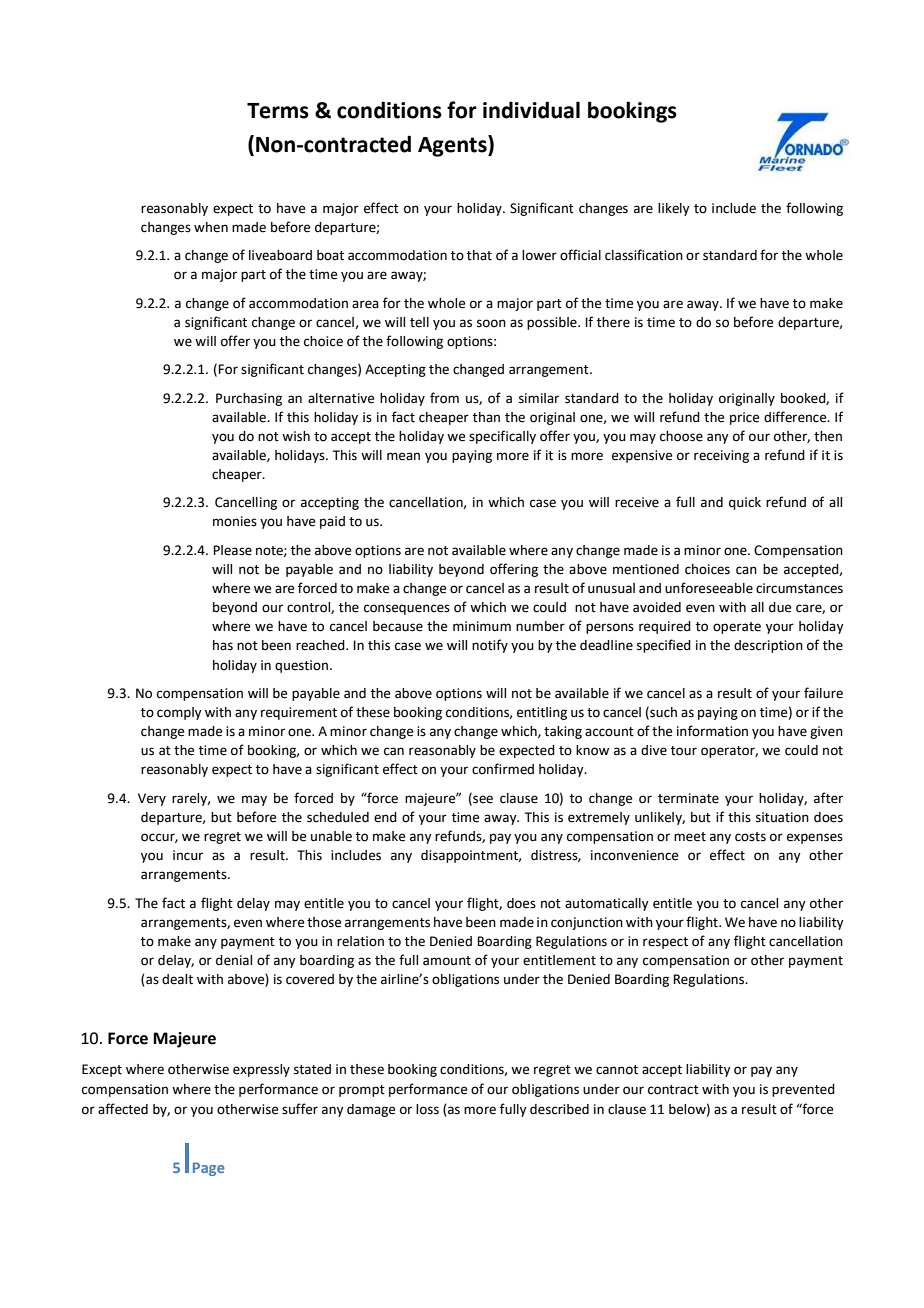  What do you see at coordinates (235, 521) in the screenshot?
I see `monies` at bounding box center [235, 521].
